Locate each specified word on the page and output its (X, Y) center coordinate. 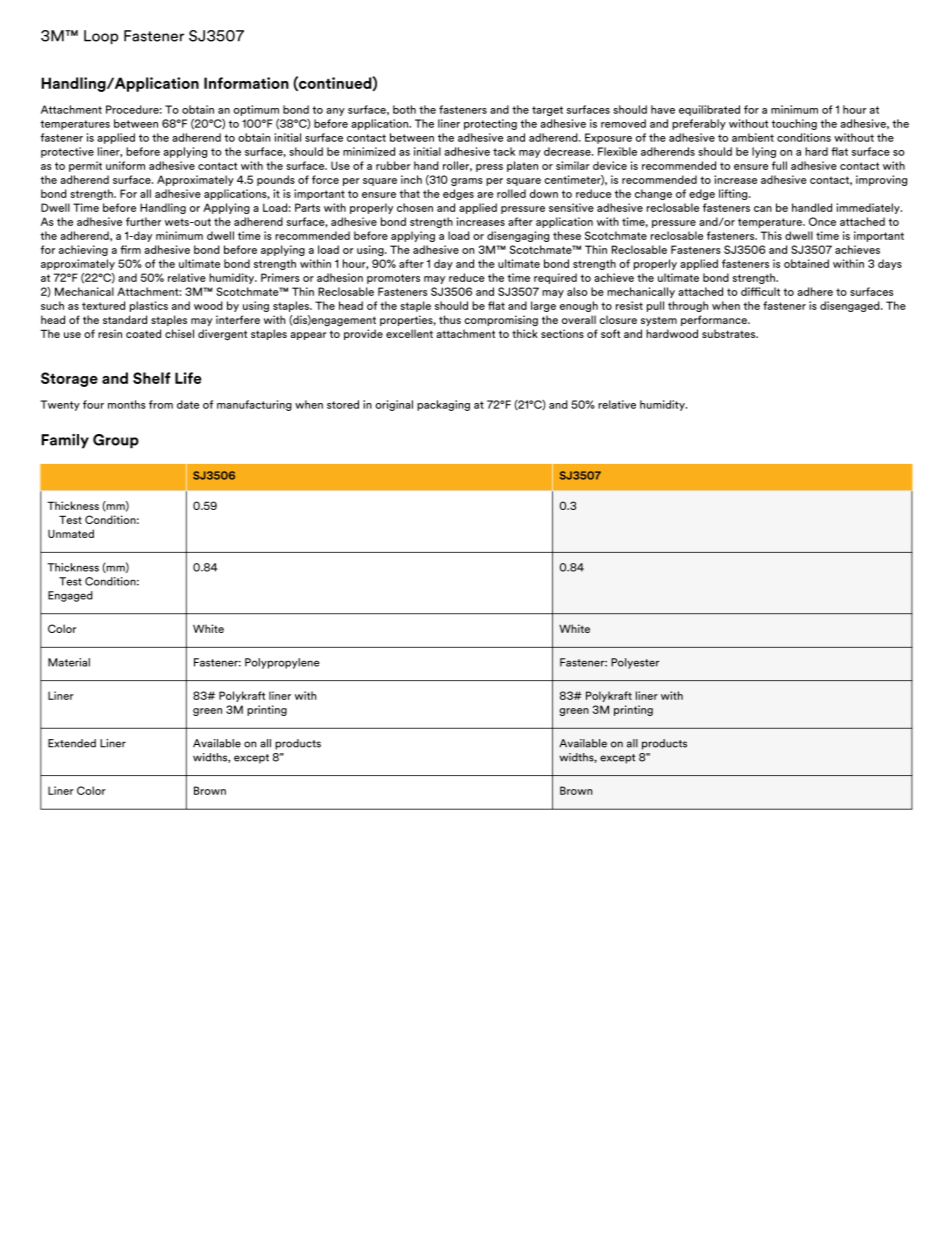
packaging (443, 405)
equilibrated (709, 110)
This (771, 235)
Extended (72, 743)
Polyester (635, 663)
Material (69, 662)
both (404, 109)
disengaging (518, 236)
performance (715, 320)
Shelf (151, 378)
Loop (101, 37)
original (394, 405)
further (143, 221)
